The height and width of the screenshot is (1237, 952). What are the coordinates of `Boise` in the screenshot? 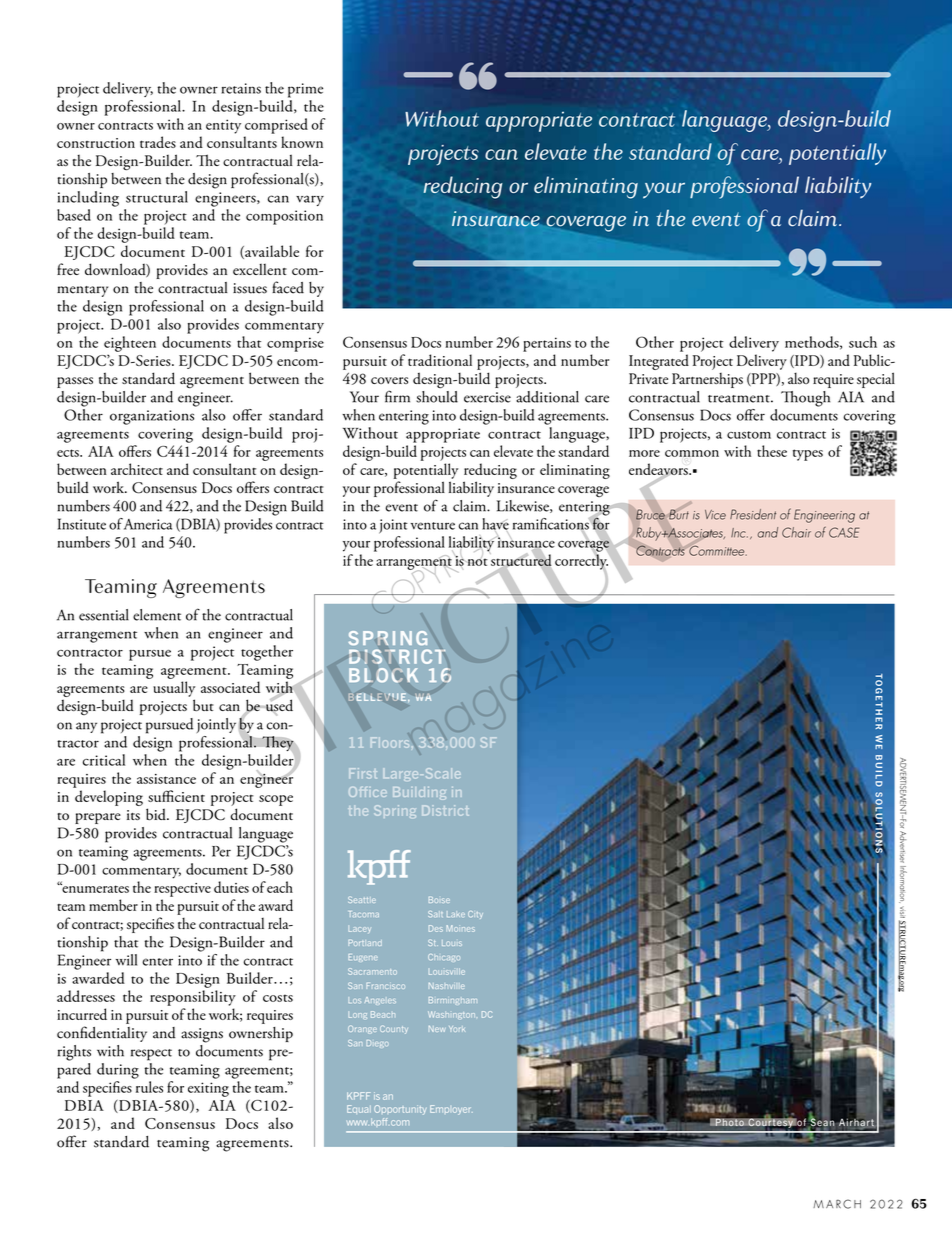 It's located at (439, 900).
